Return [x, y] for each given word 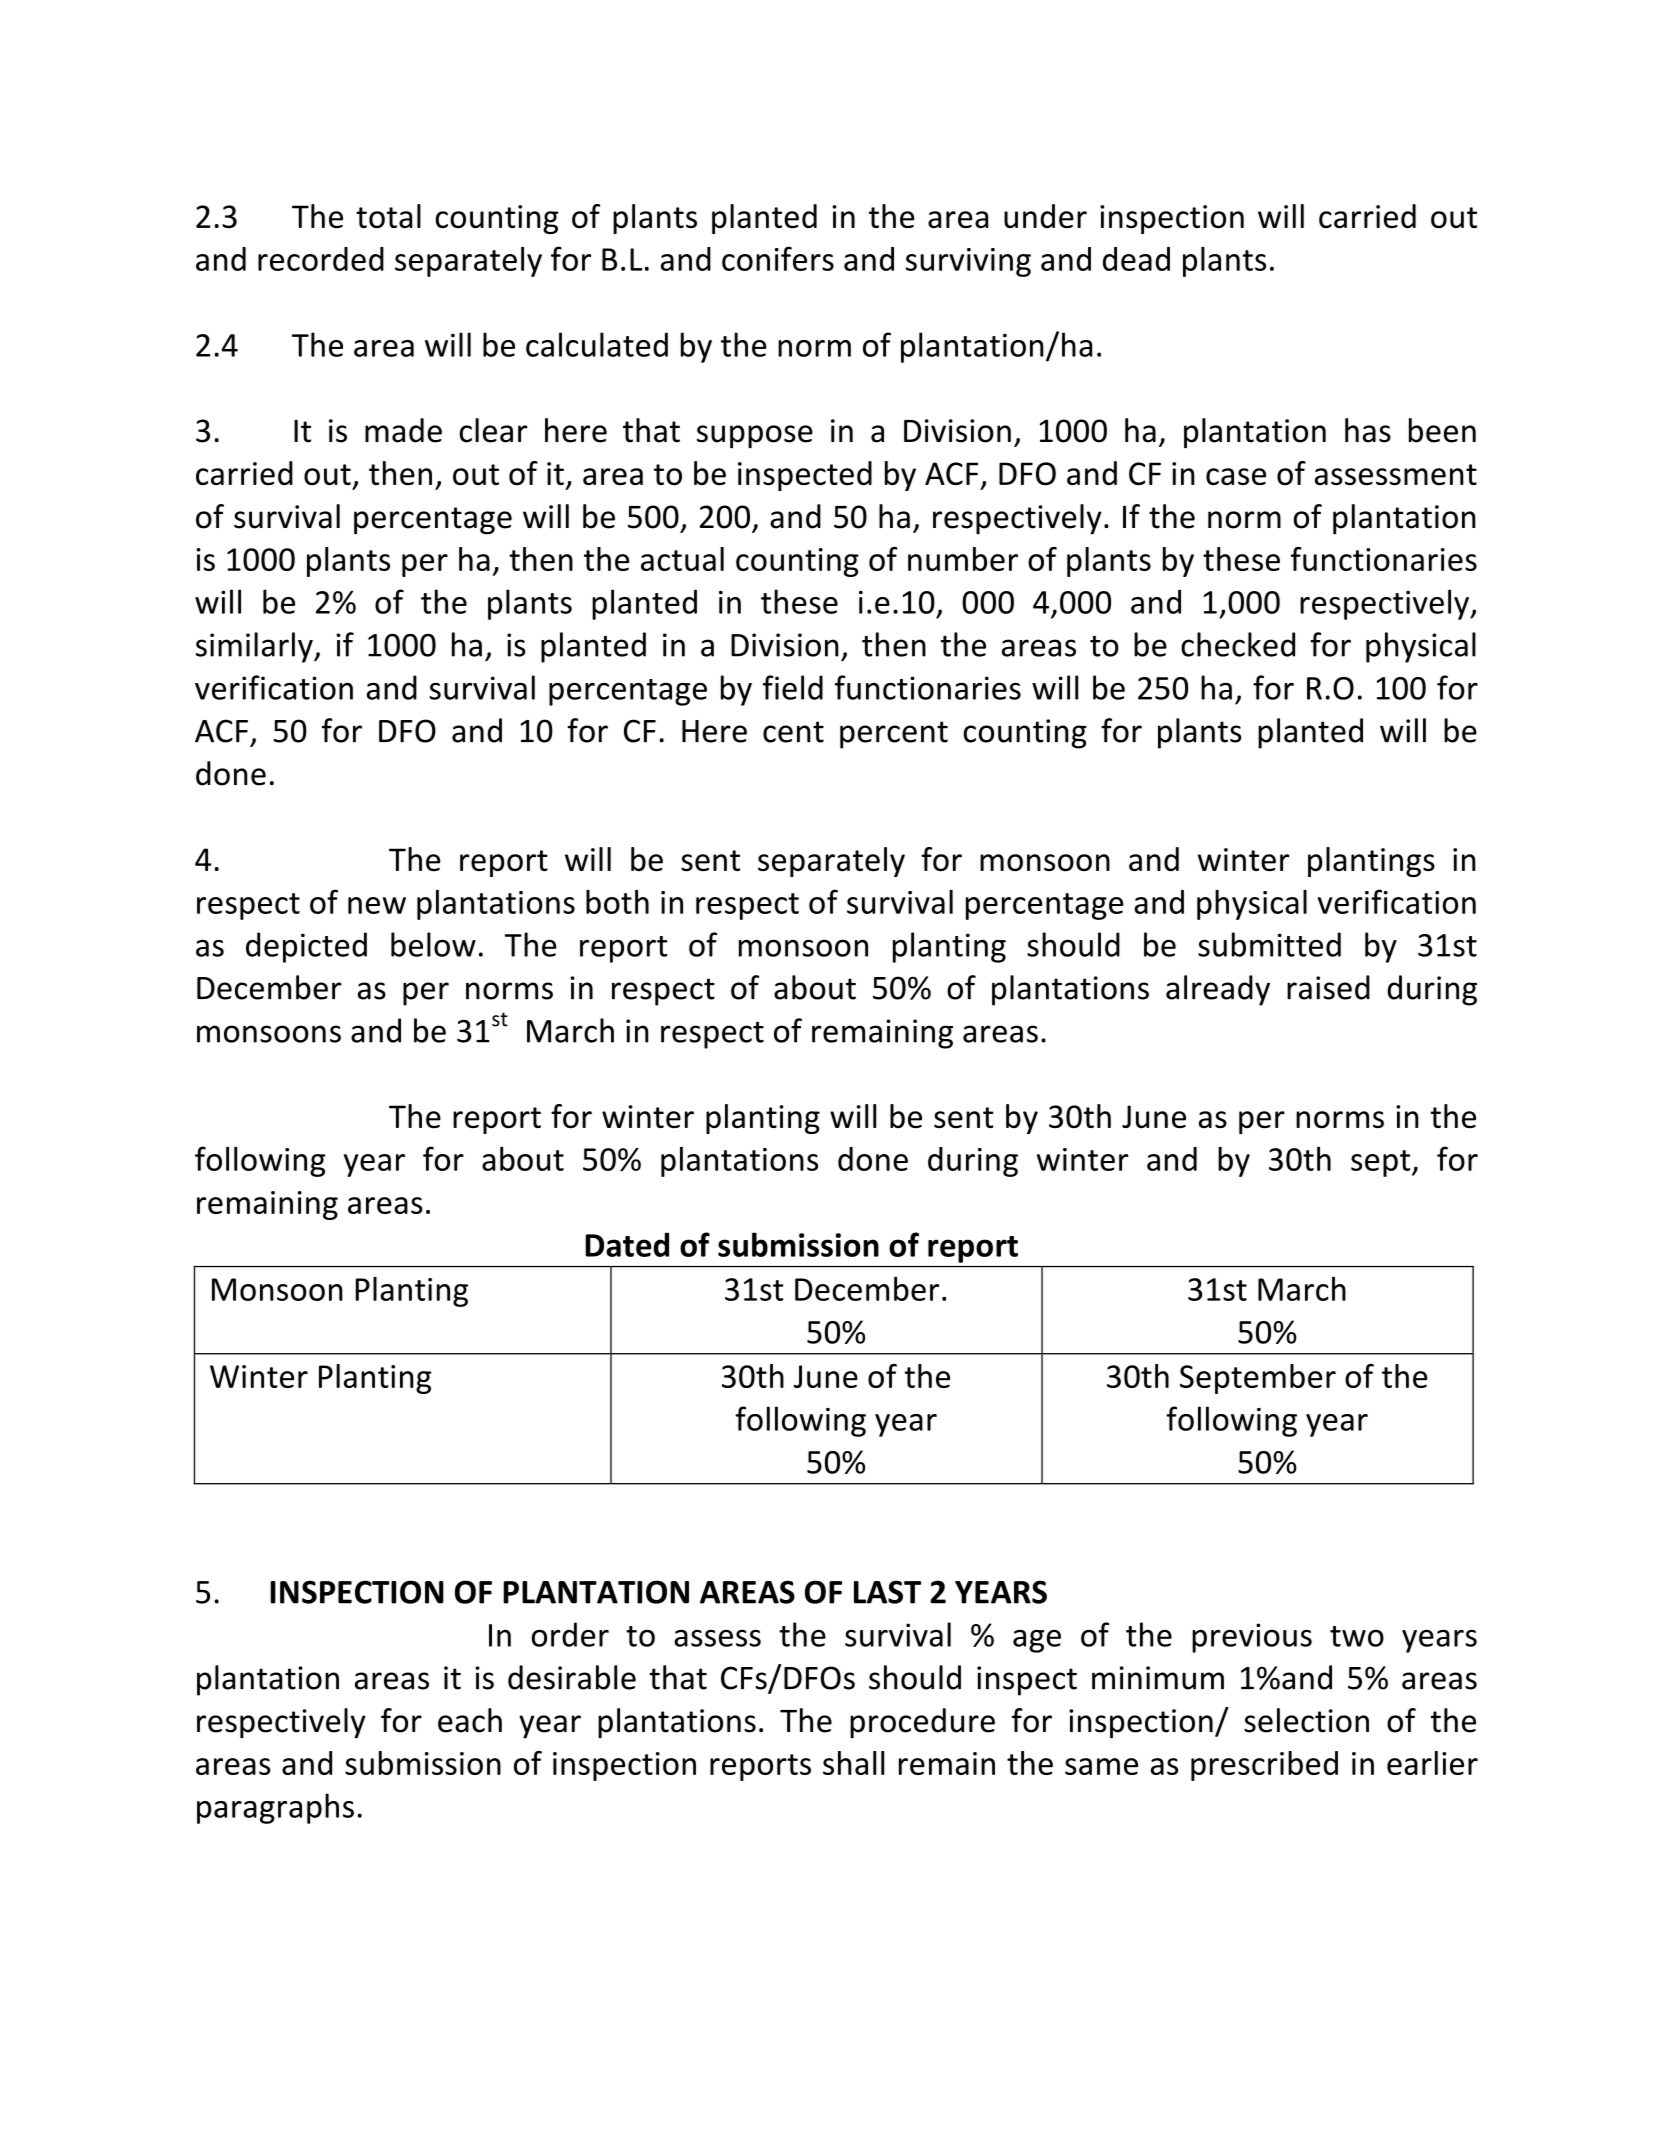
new [377, 905]
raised [1328, 987]
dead [1136, 259]
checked [1238, 644]
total [388, 216]
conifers [778, 258]
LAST [887, 1592]
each [470, 1720]
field [793, 687]
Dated [627, 1244]
